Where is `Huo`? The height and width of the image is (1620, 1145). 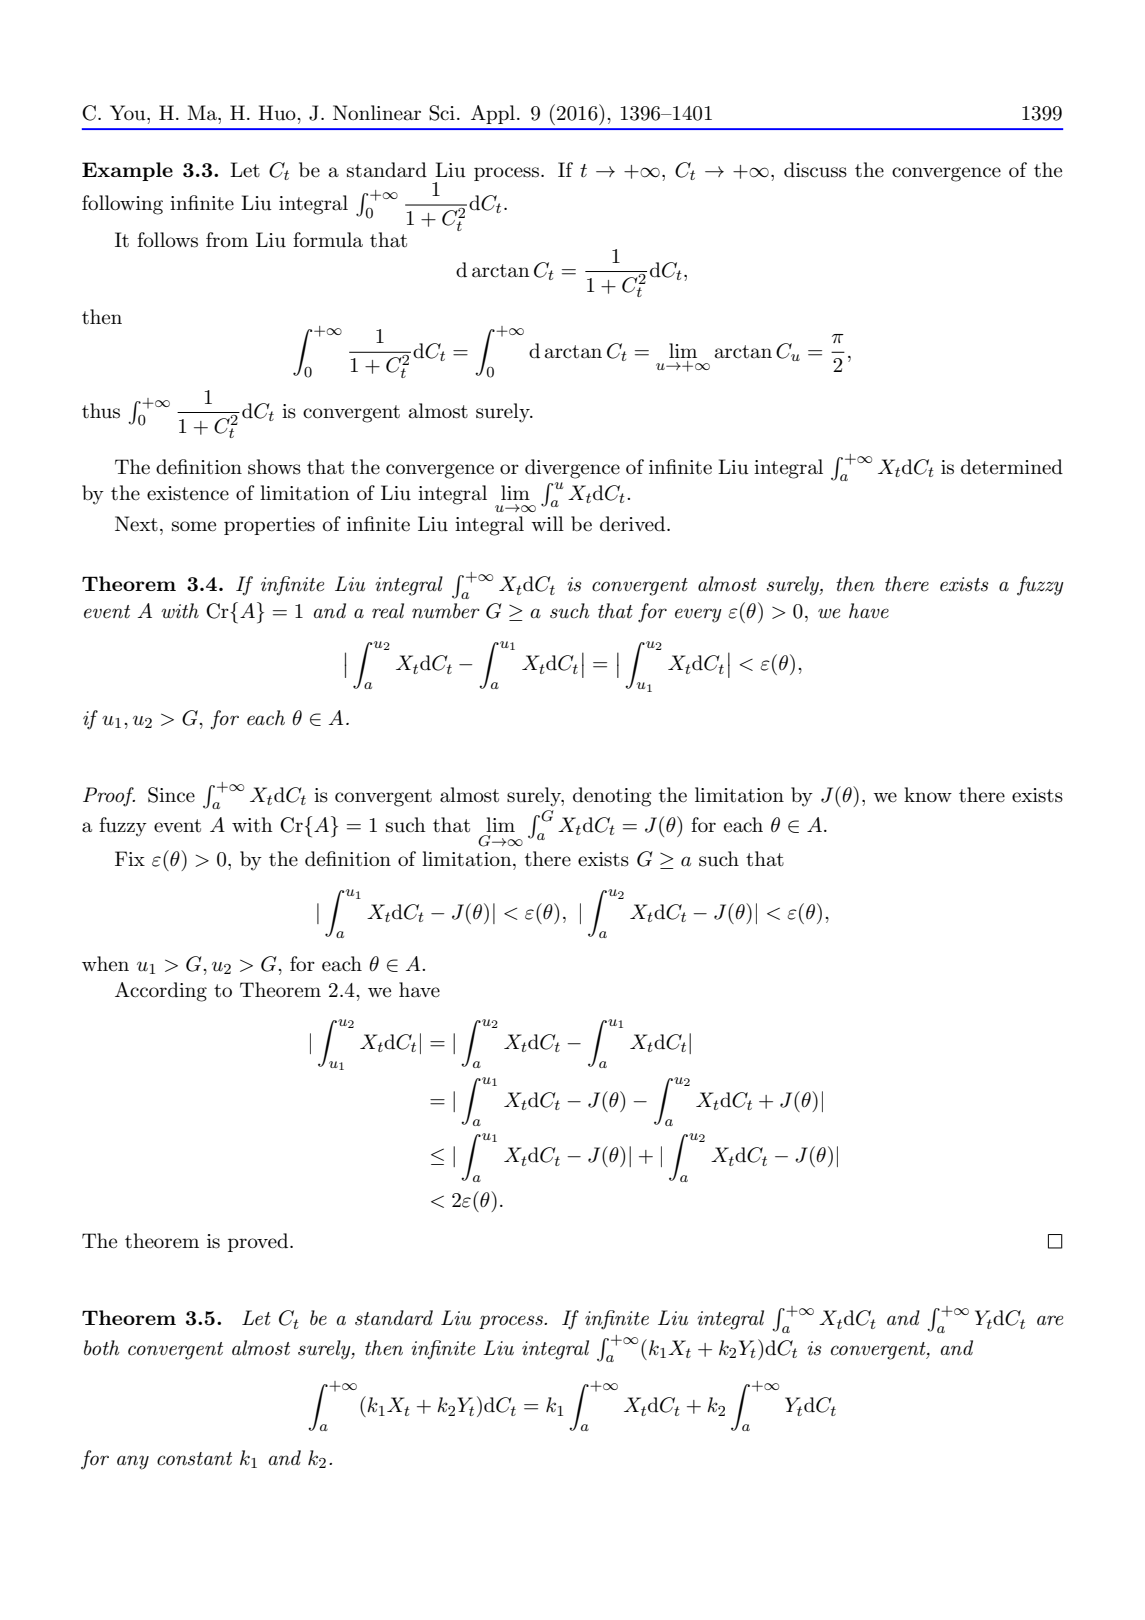
Huo is located at coordinates (278, 113).
